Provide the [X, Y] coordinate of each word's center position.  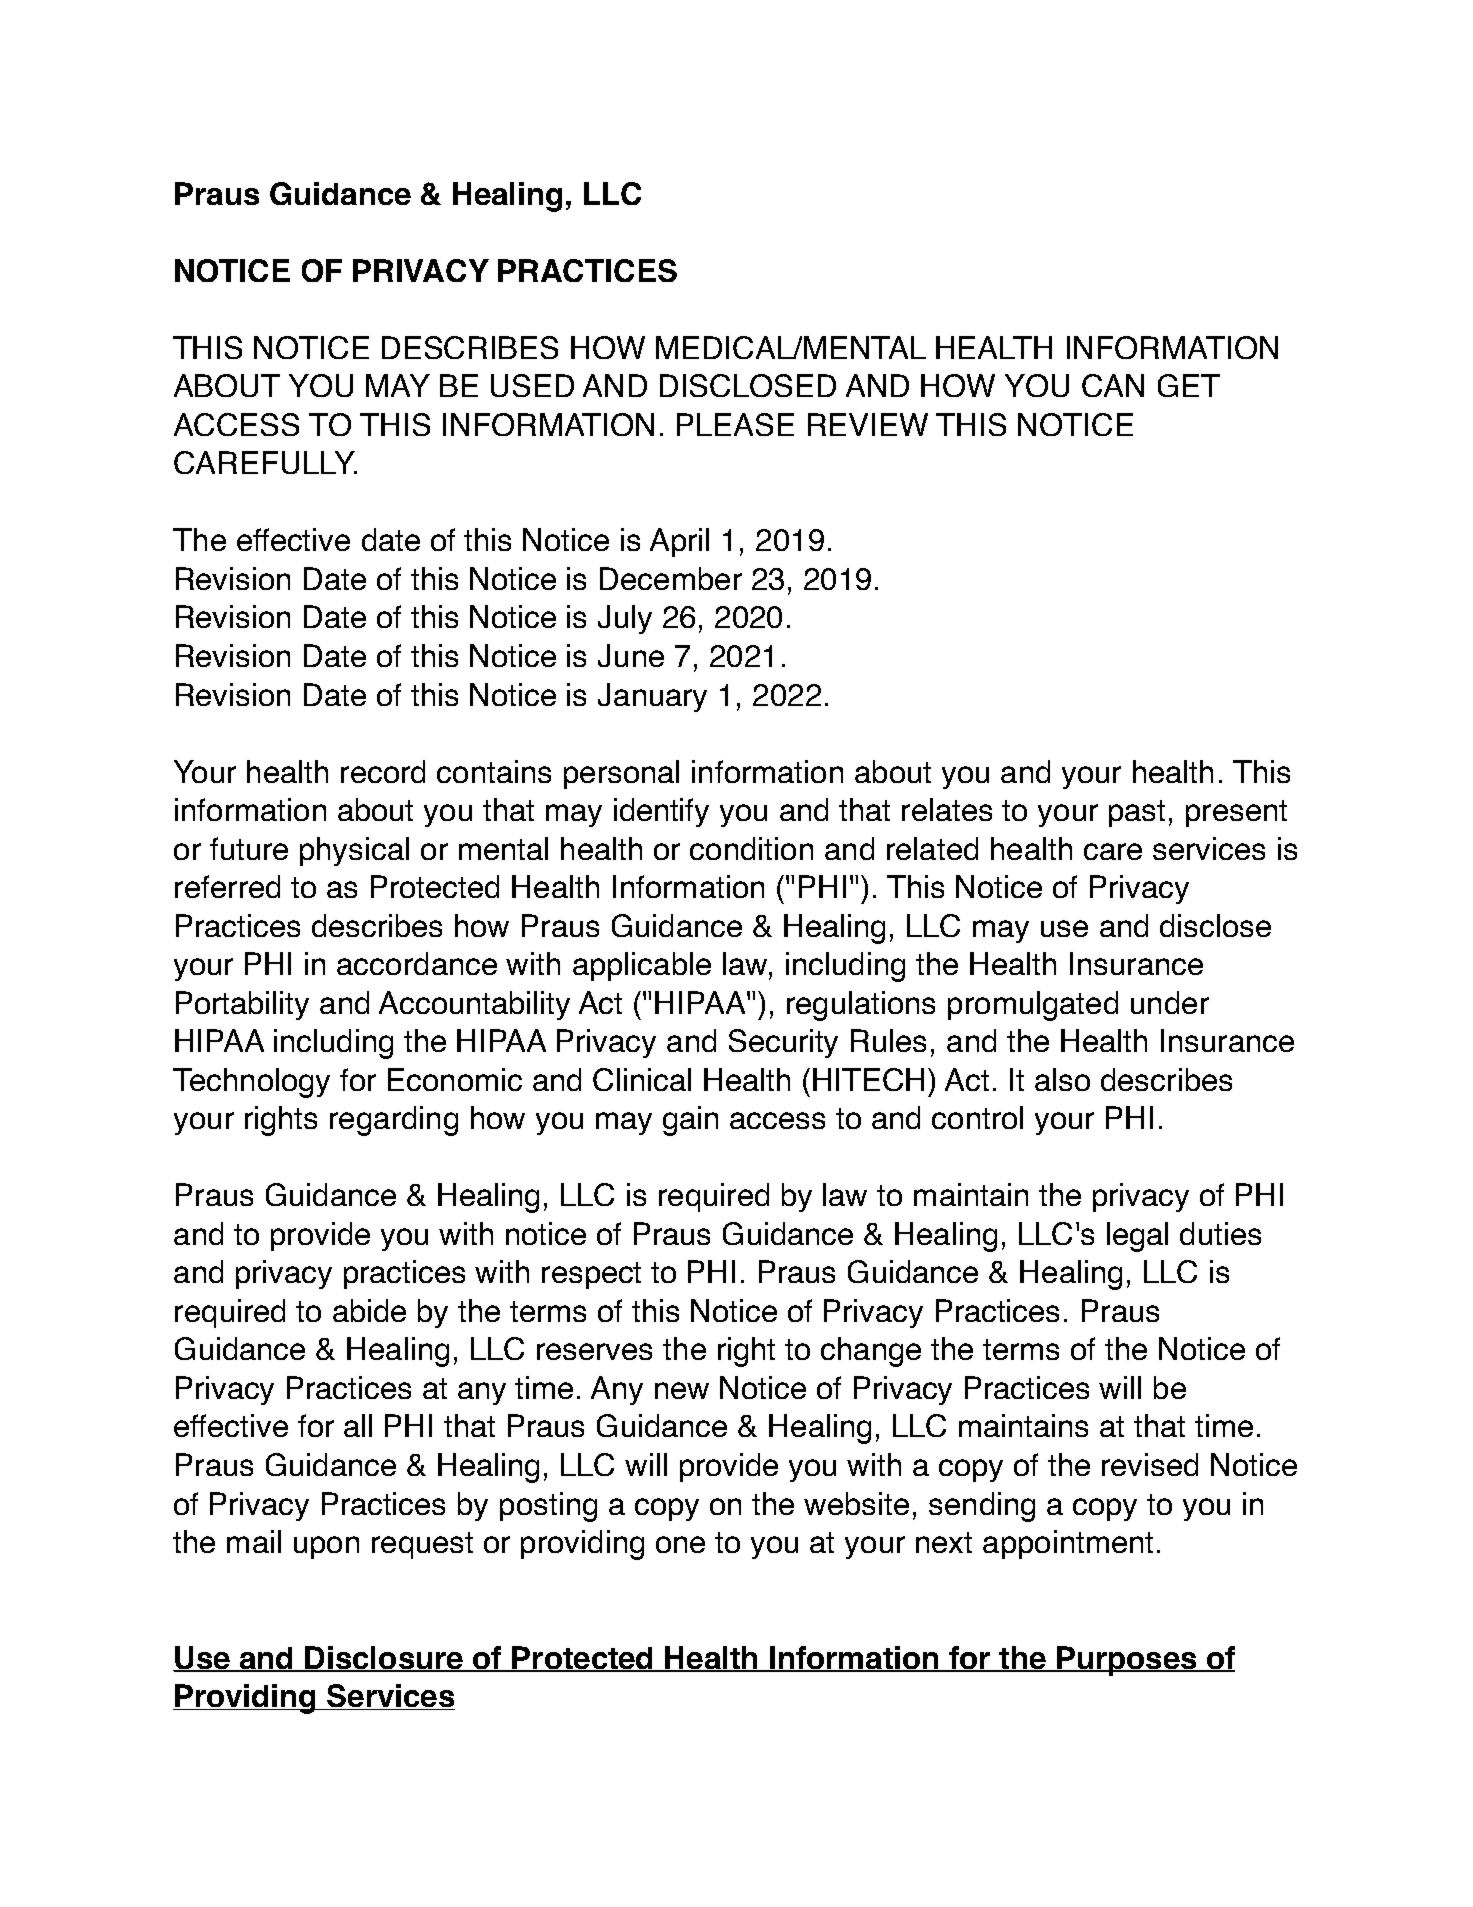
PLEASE [735, 424]
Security [783, 1043]
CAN [1113, 385]
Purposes [1127, 1661]
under [1170, 1002]
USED [532, 385]
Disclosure [384, 1659]
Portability [242, 1005]
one [680, 1544]
